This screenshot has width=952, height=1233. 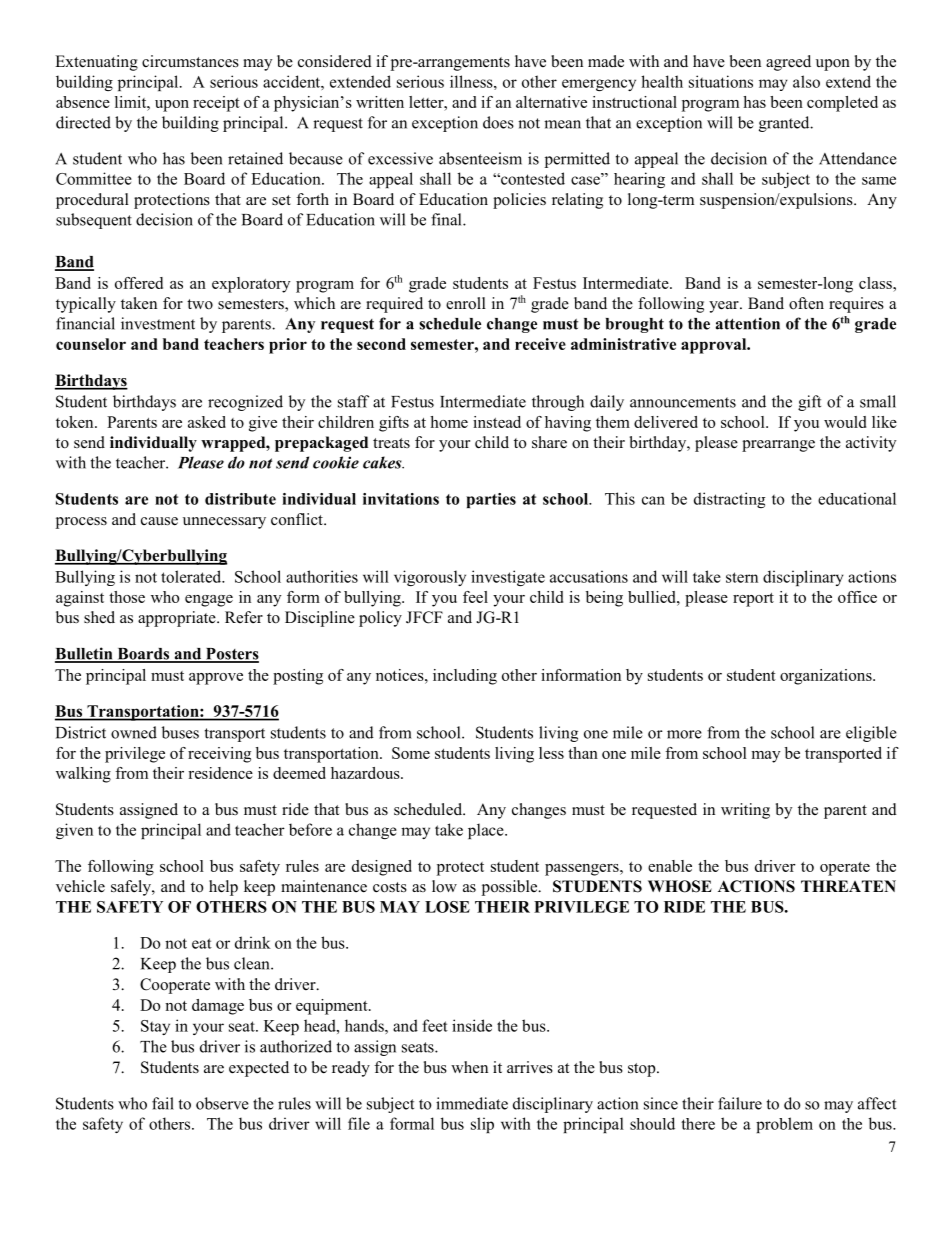 What do you see at coordinates (158, 323) in the screenshot?
I see `investment` at bounding box center [158, 323].
